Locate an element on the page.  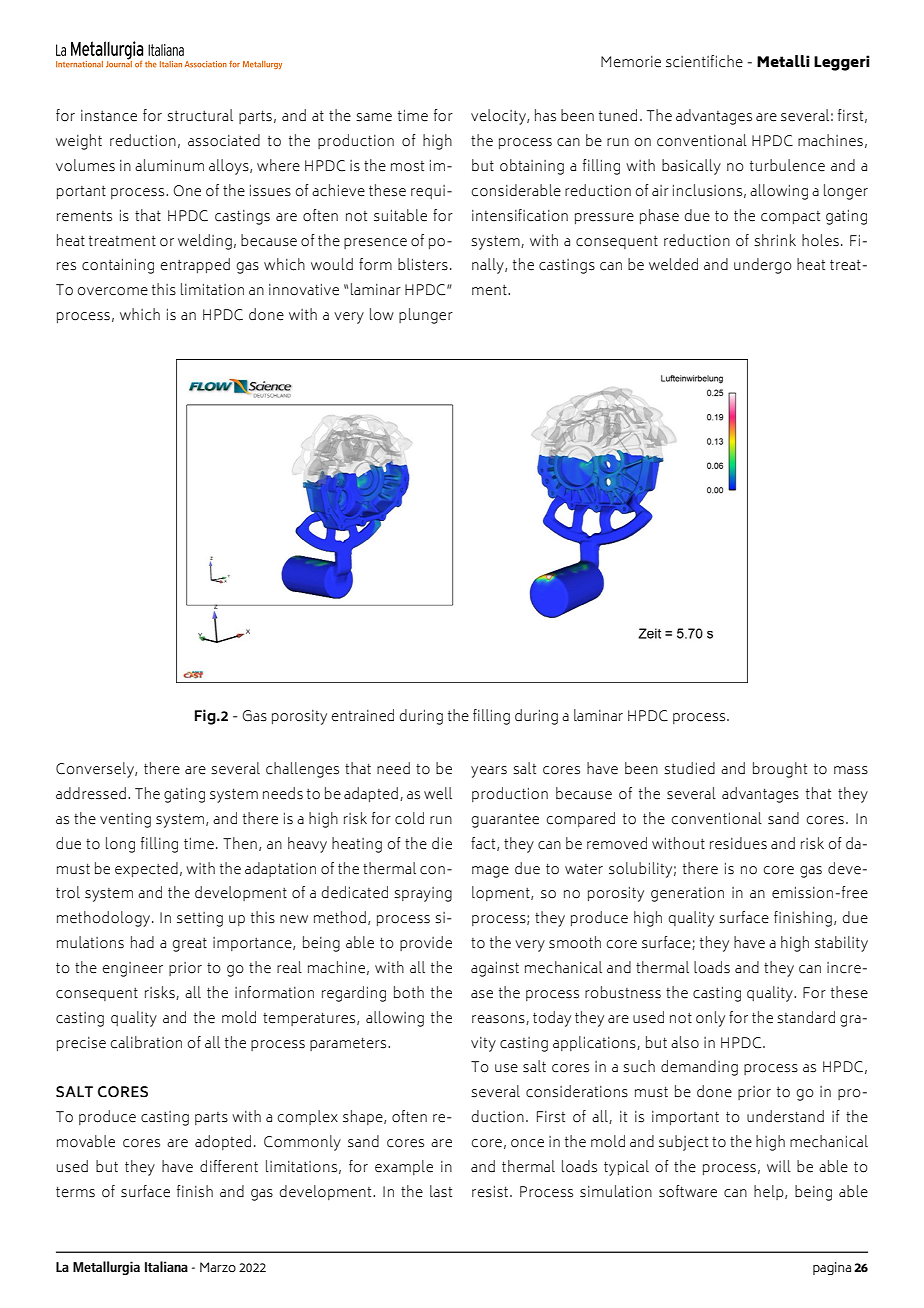
spraying is located at coordinates (423, 894).
